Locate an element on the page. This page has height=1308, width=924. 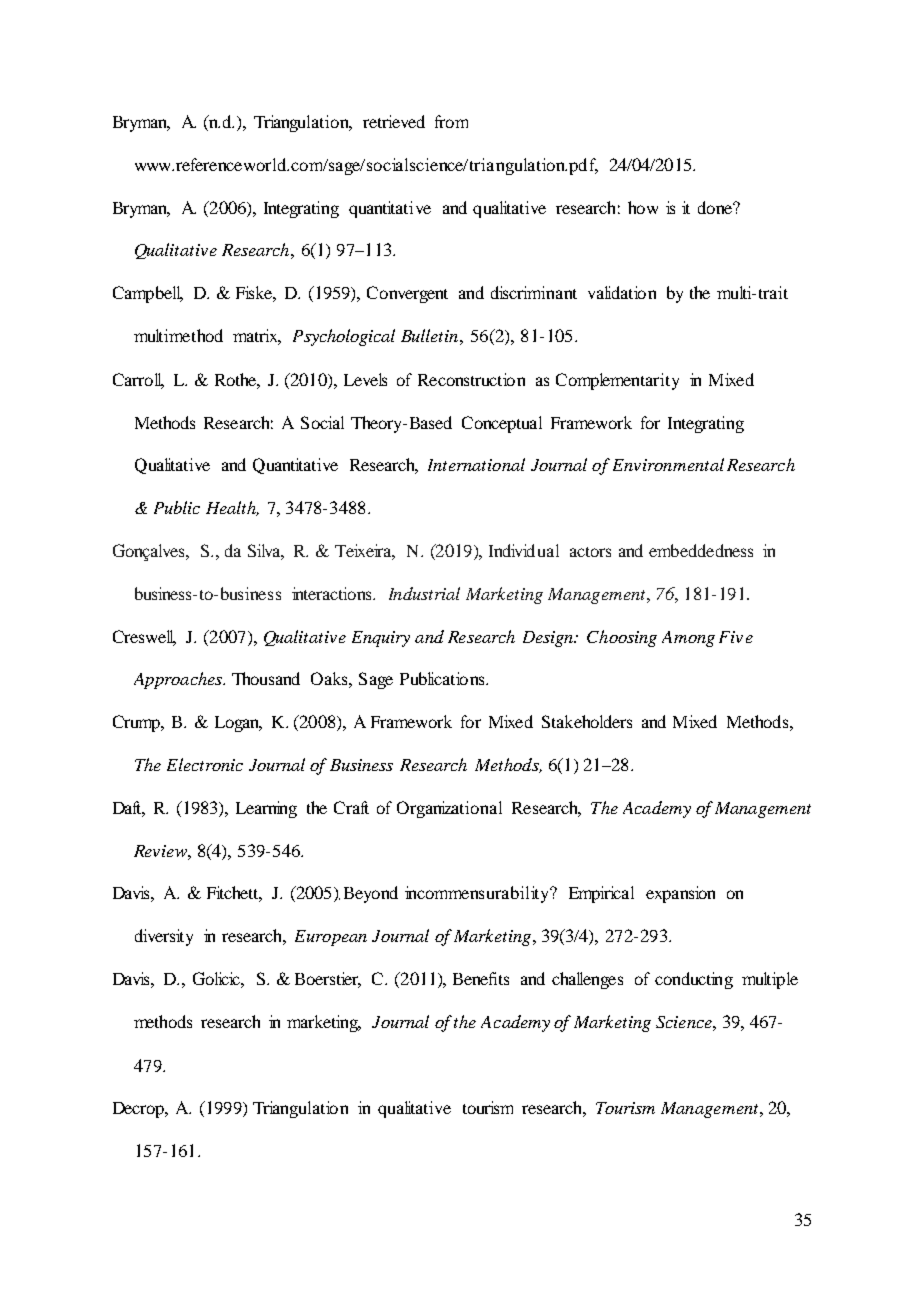
Industrial is located at coordinates (424, 593).
